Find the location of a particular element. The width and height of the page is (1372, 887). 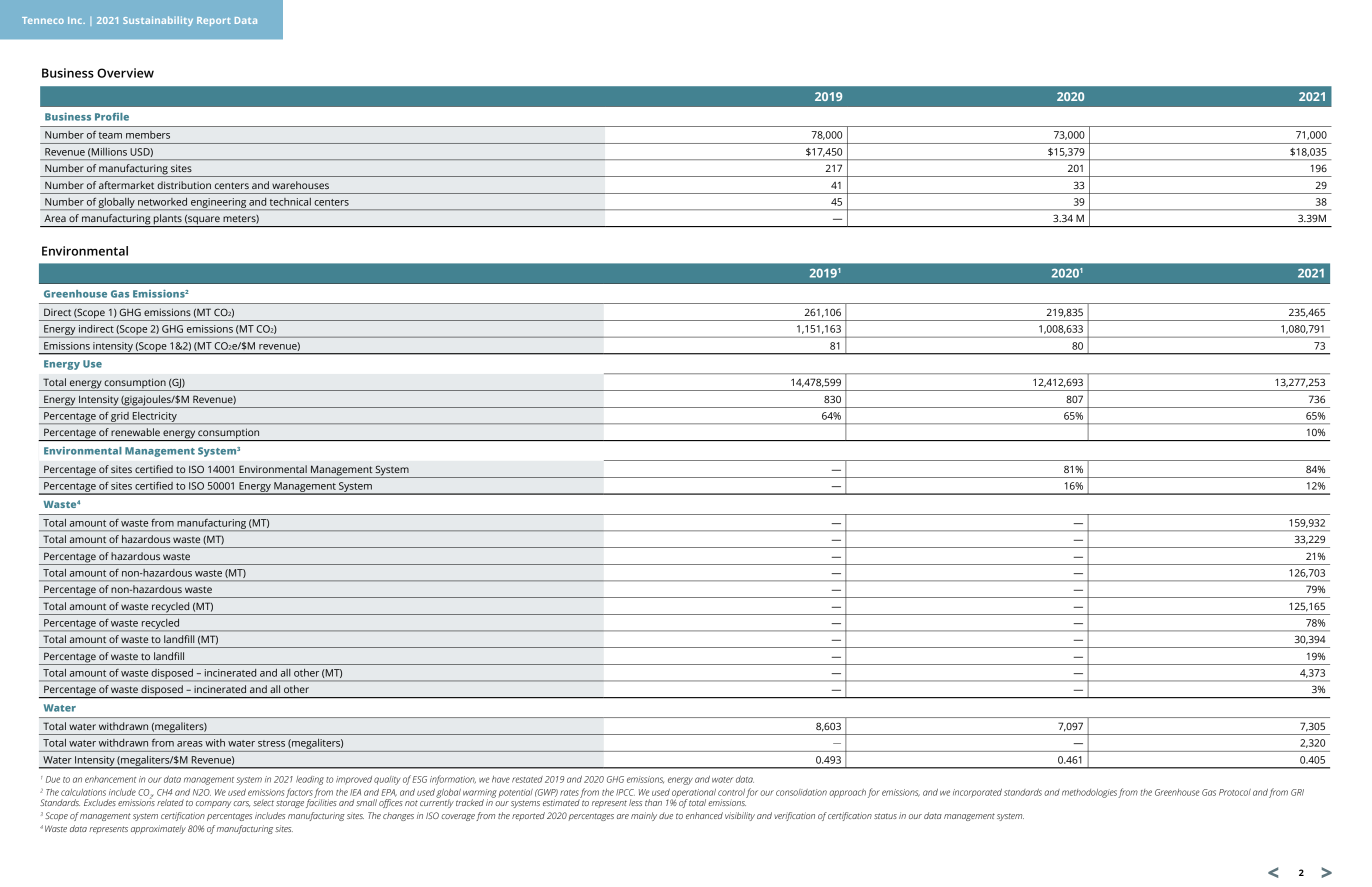

methodologies is located at coordinates (1089, 793).
